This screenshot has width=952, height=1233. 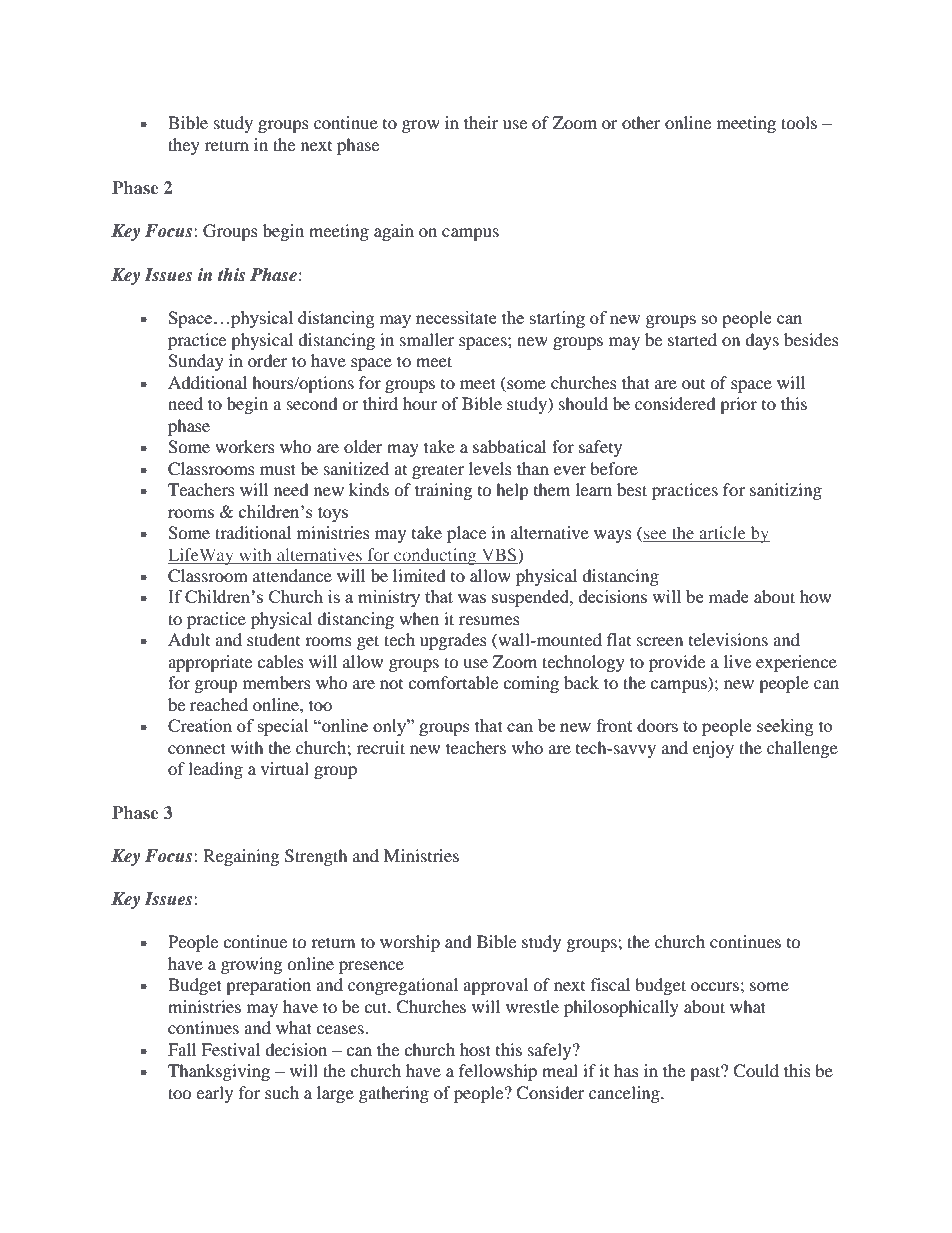 I want to click on Festival, so click(x=230, y=1049).
